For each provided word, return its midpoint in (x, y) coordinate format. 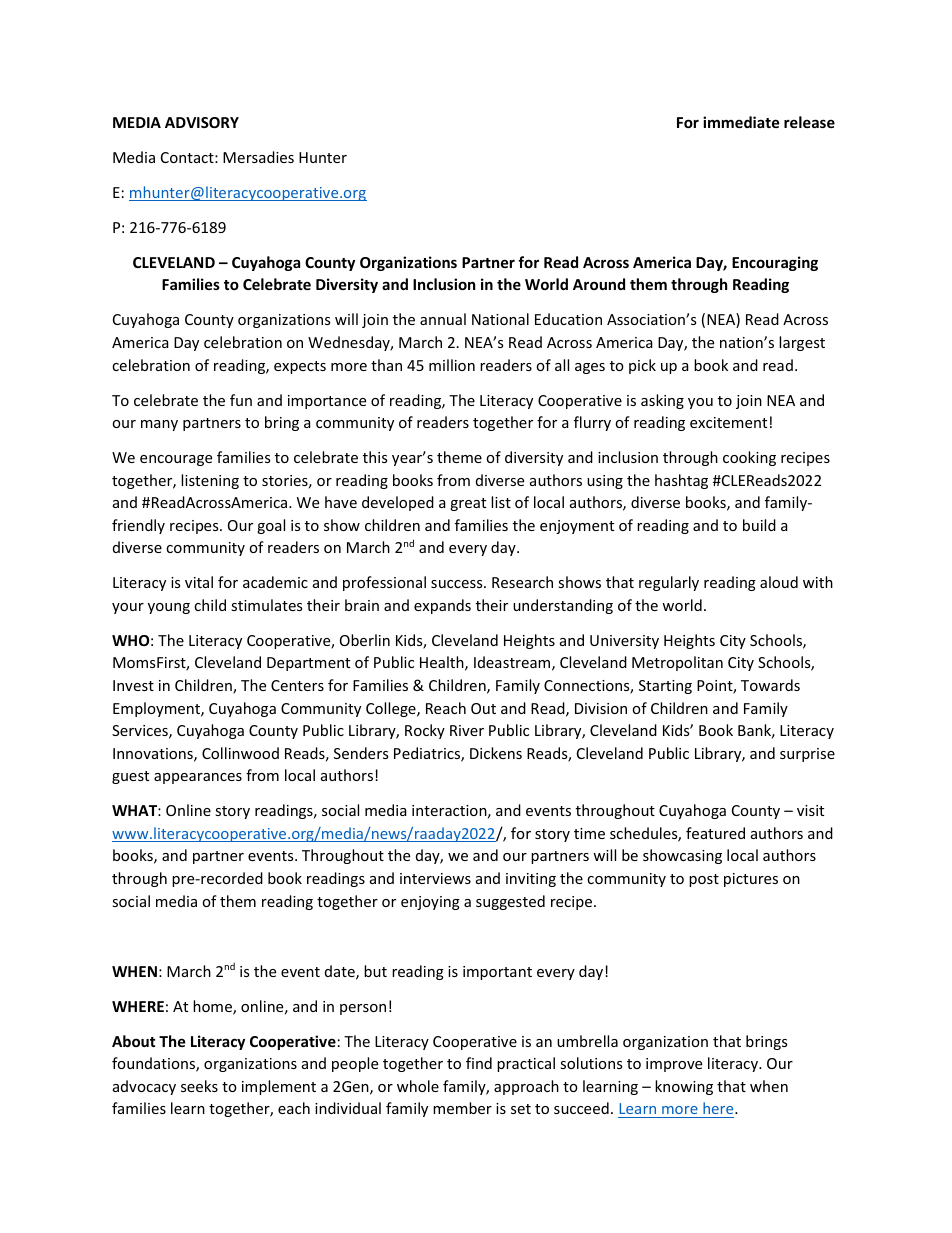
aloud (779, 582)
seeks (199, 1086)
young (169, 608)
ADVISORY (202, 122)
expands (442, 606)
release (809, 122)
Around (599, 284)
